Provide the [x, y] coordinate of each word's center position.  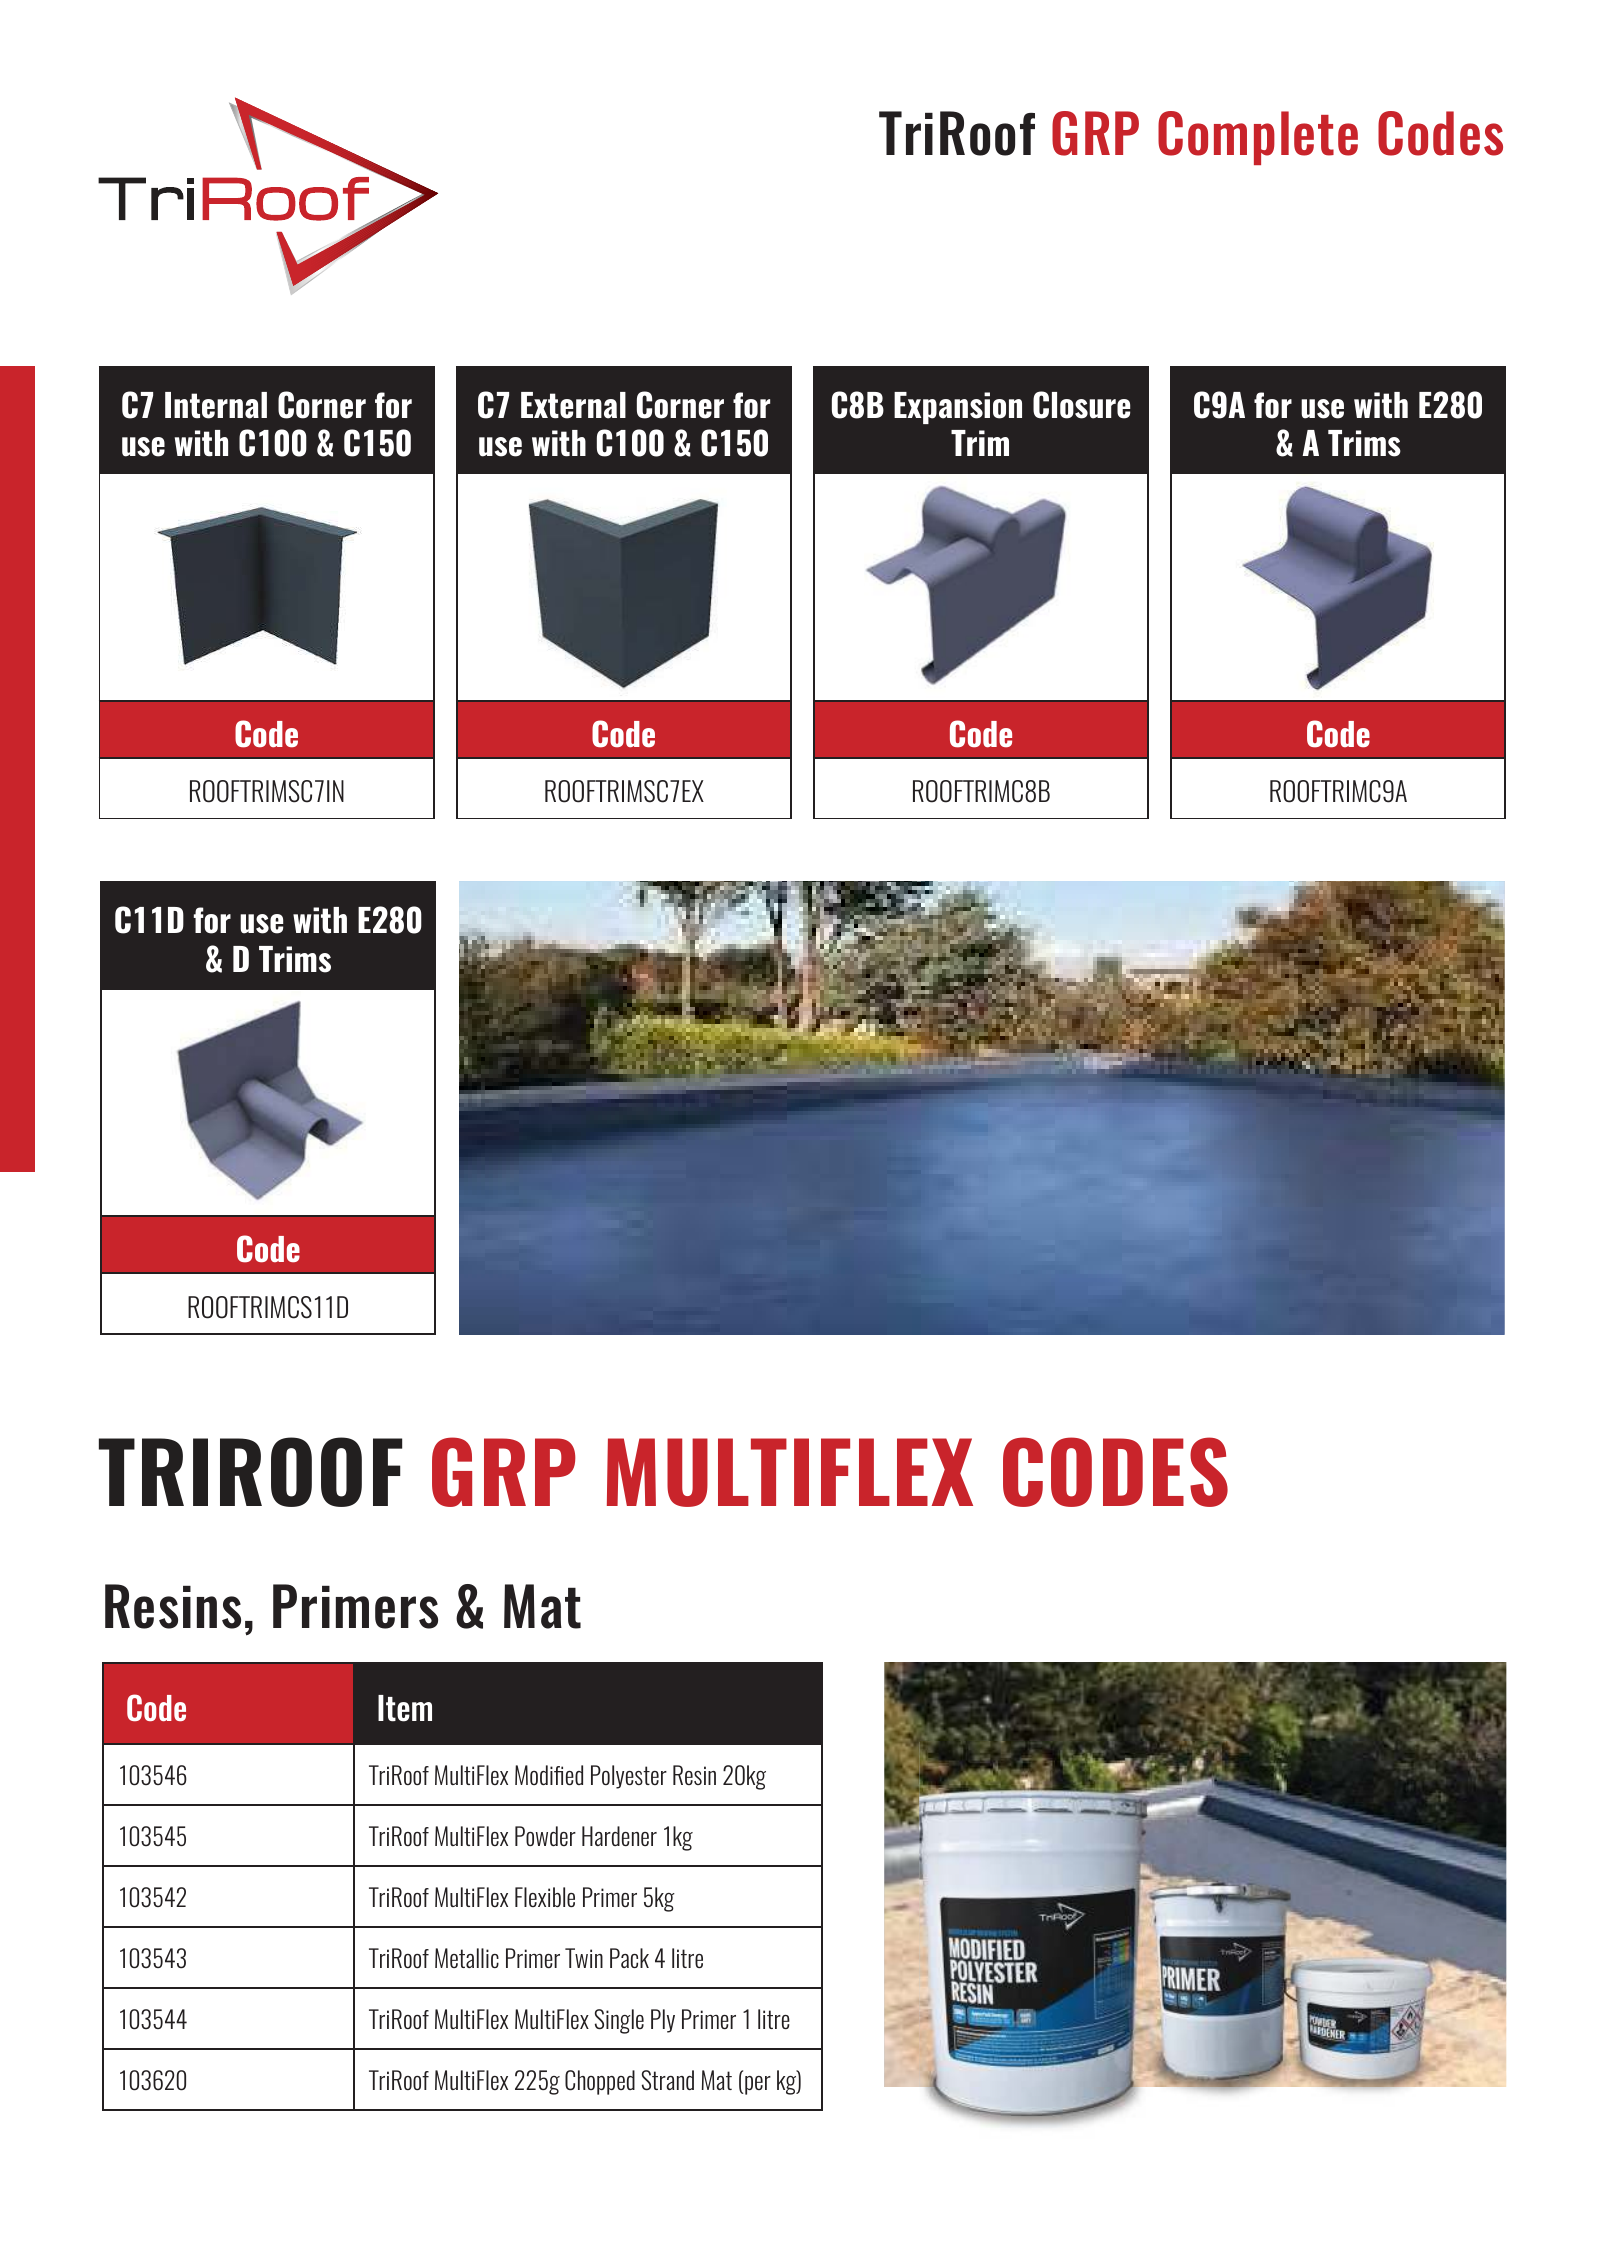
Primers [355, 1606]
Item [405, 1708]
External [573, 405]
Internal [216, 405]
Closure [1081, 405]
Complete [1258, 138]
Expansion [958, 408]
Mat [542, 1606]
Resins [173, 1606]
